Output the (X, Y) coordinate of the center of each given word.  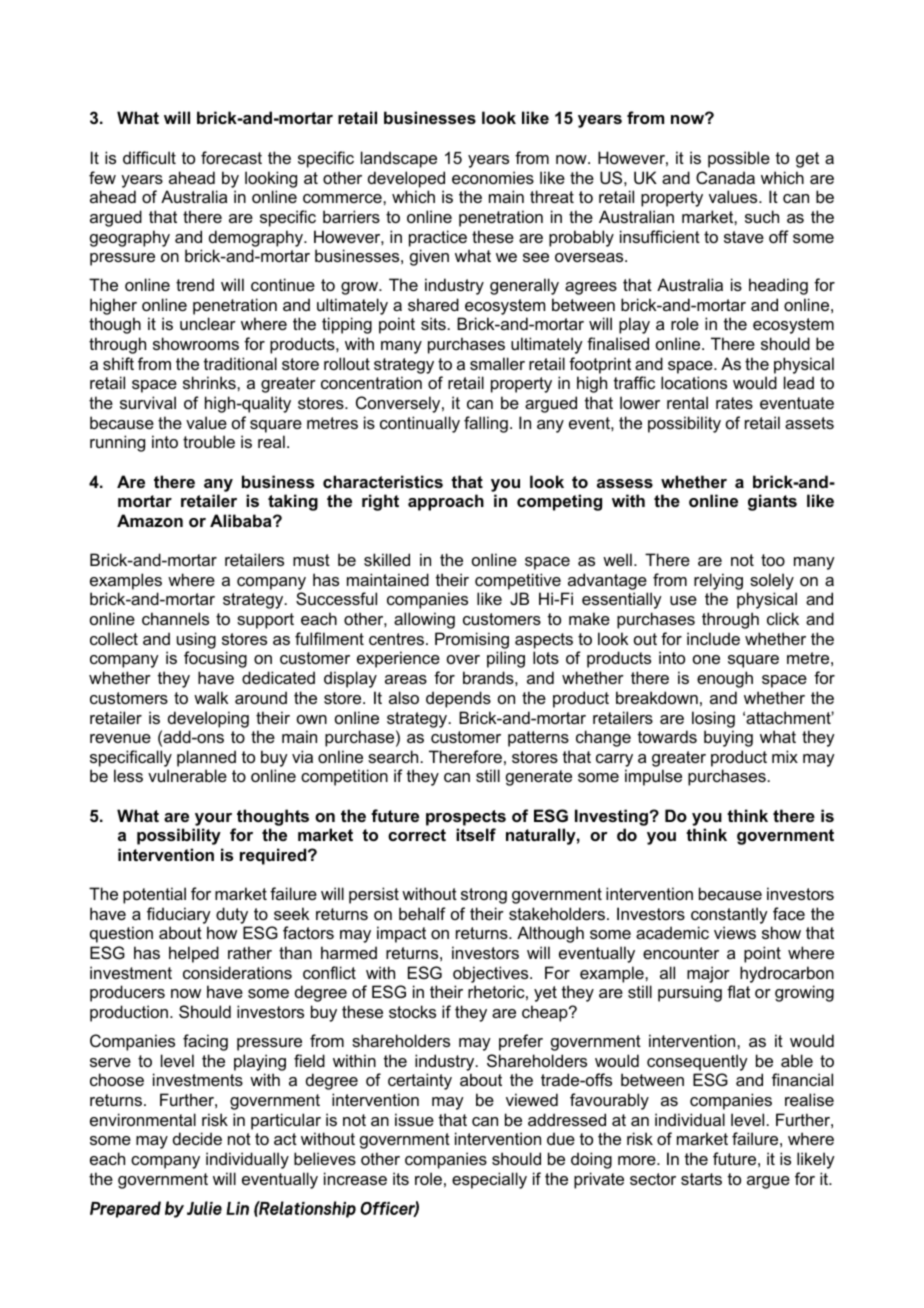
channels (175, 618)
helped (194, 954)
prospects (466, 818)
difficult (149, 157)
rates (734, 403)
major (708, 974)
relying (718, 583)
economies (493, 177)
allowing (424, 620)
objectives (492, 974)
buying (728, 738)
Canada (725, 177)
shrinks (210, 382)
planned (206, 758)
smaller (497, 363)
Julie (204, 1208)
